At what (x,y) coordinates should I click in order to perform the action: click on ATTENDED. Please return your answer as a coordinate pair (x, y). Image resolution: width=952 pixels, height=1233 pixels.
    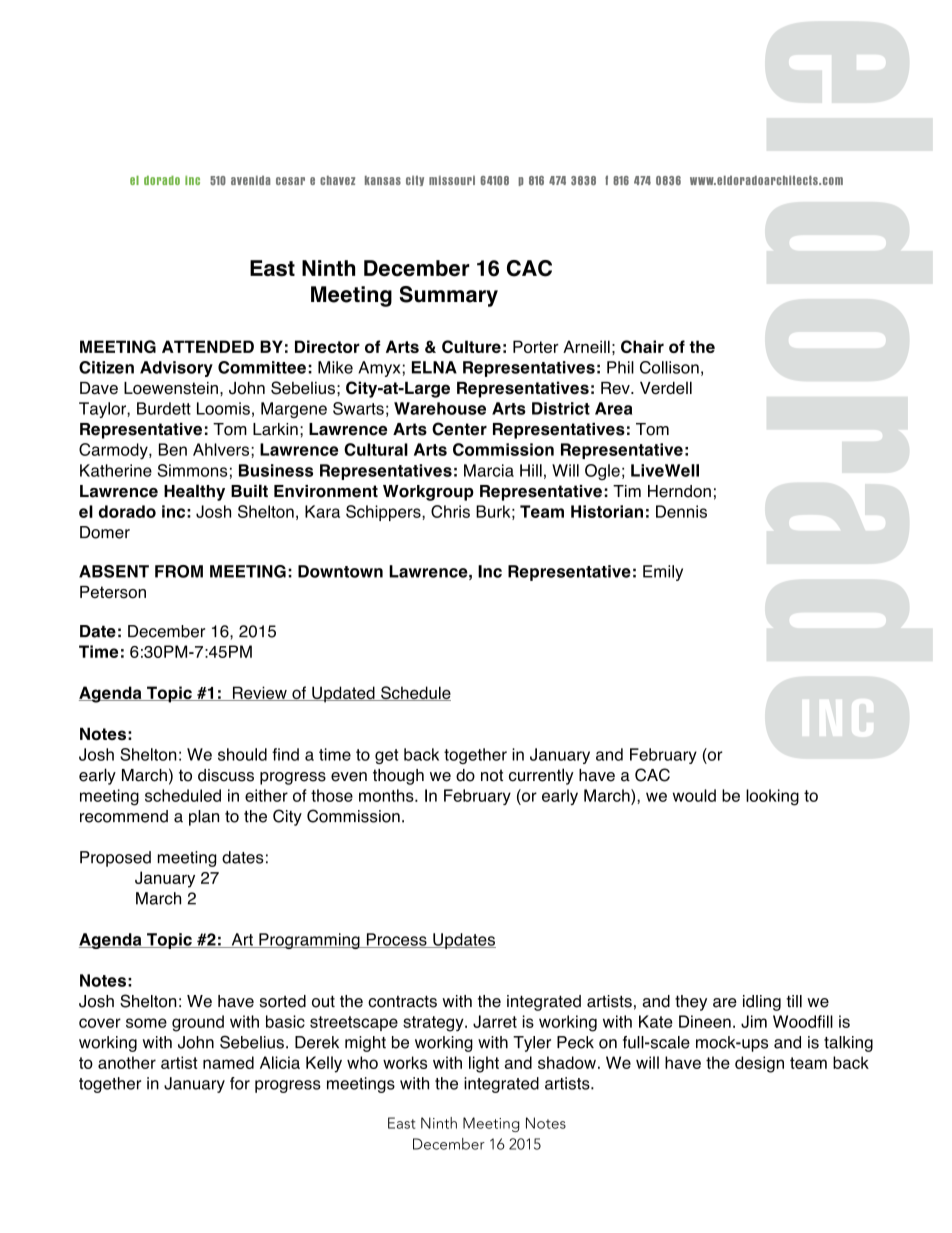
    Looking at the image, I should click on (208, 346).
